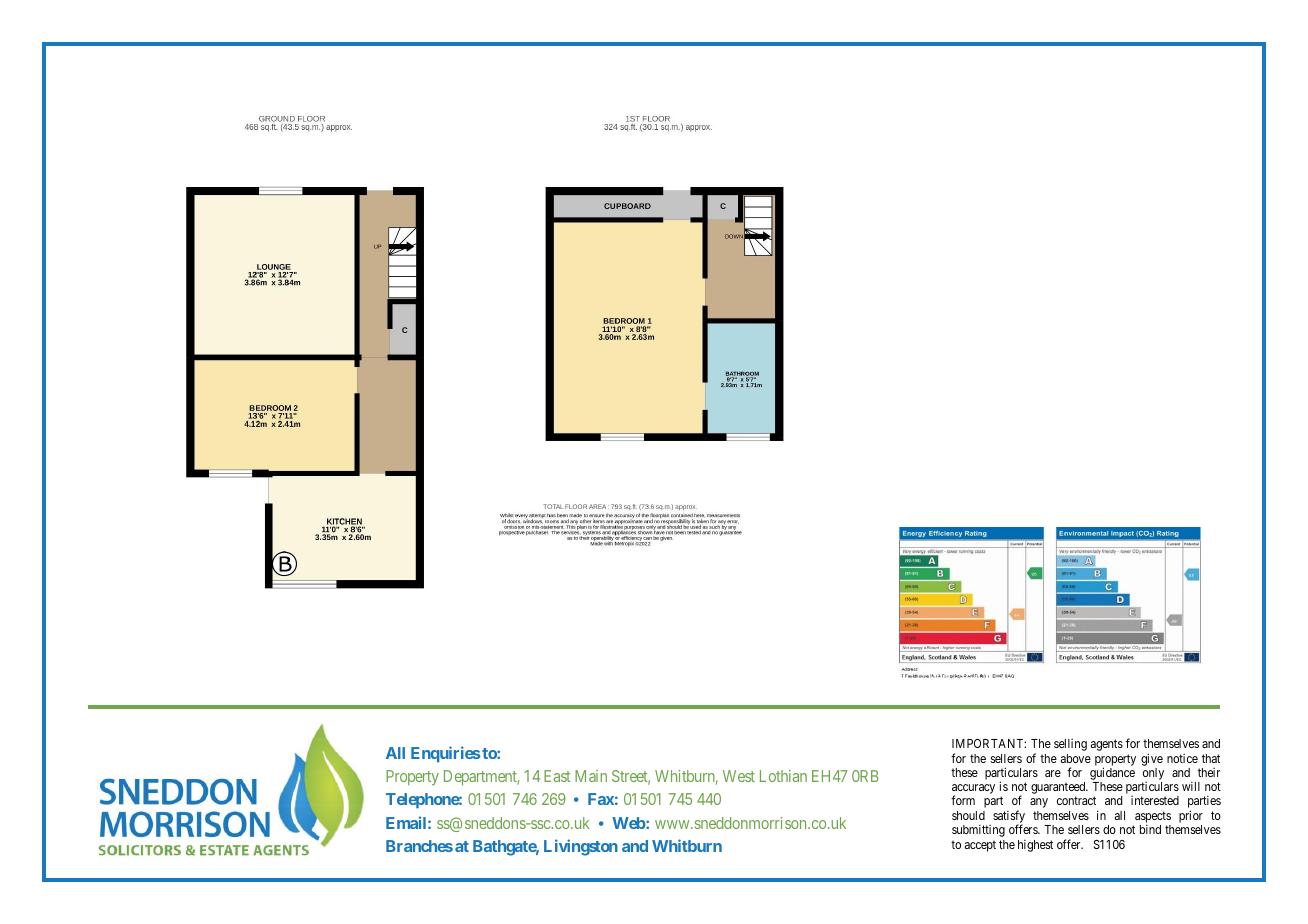 The height and width of the screenshot is (924, 1308). I want to click on selling, so click(1070, 745).
